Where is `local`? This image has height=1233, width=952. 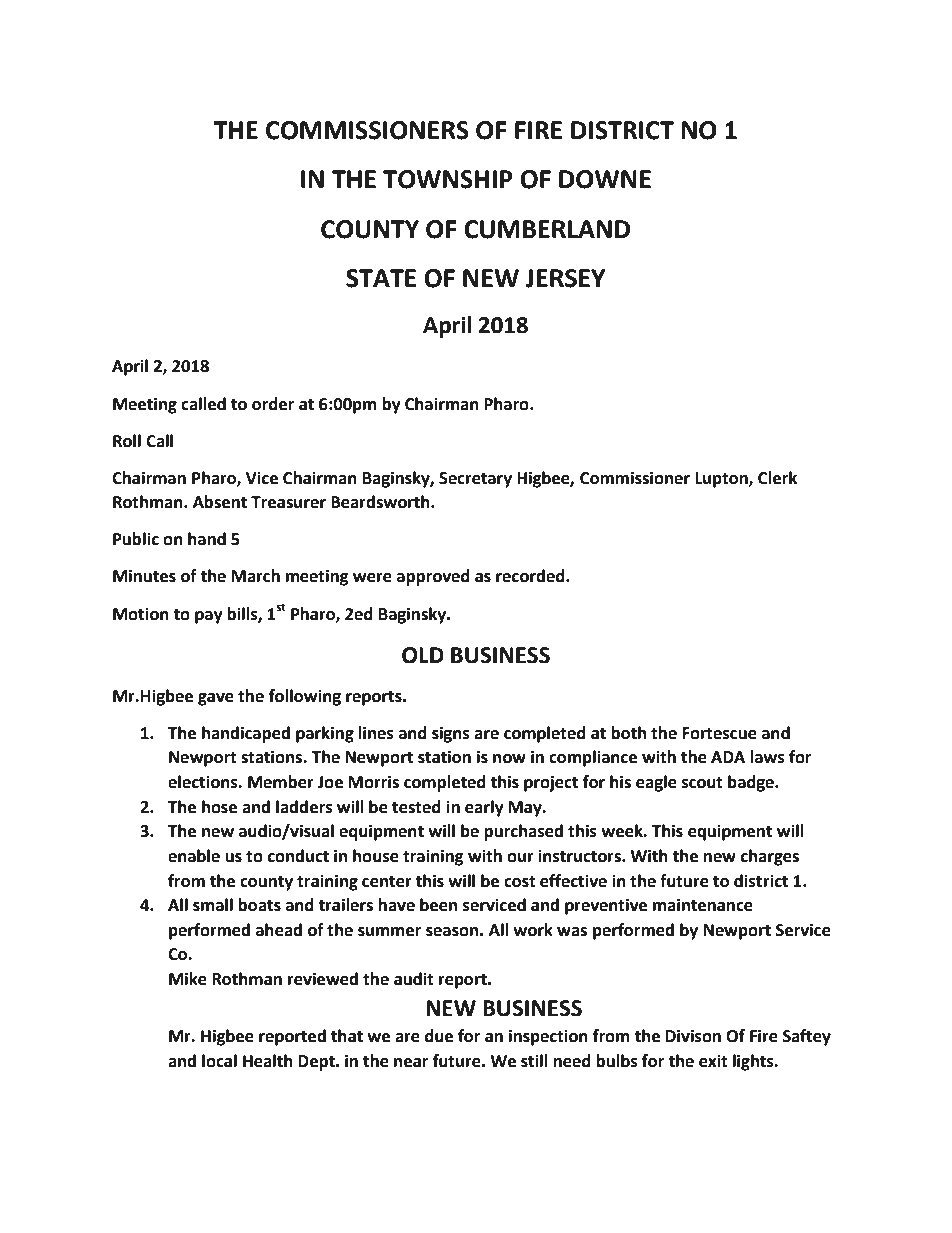
local is located at coordinates (219, 1061).
